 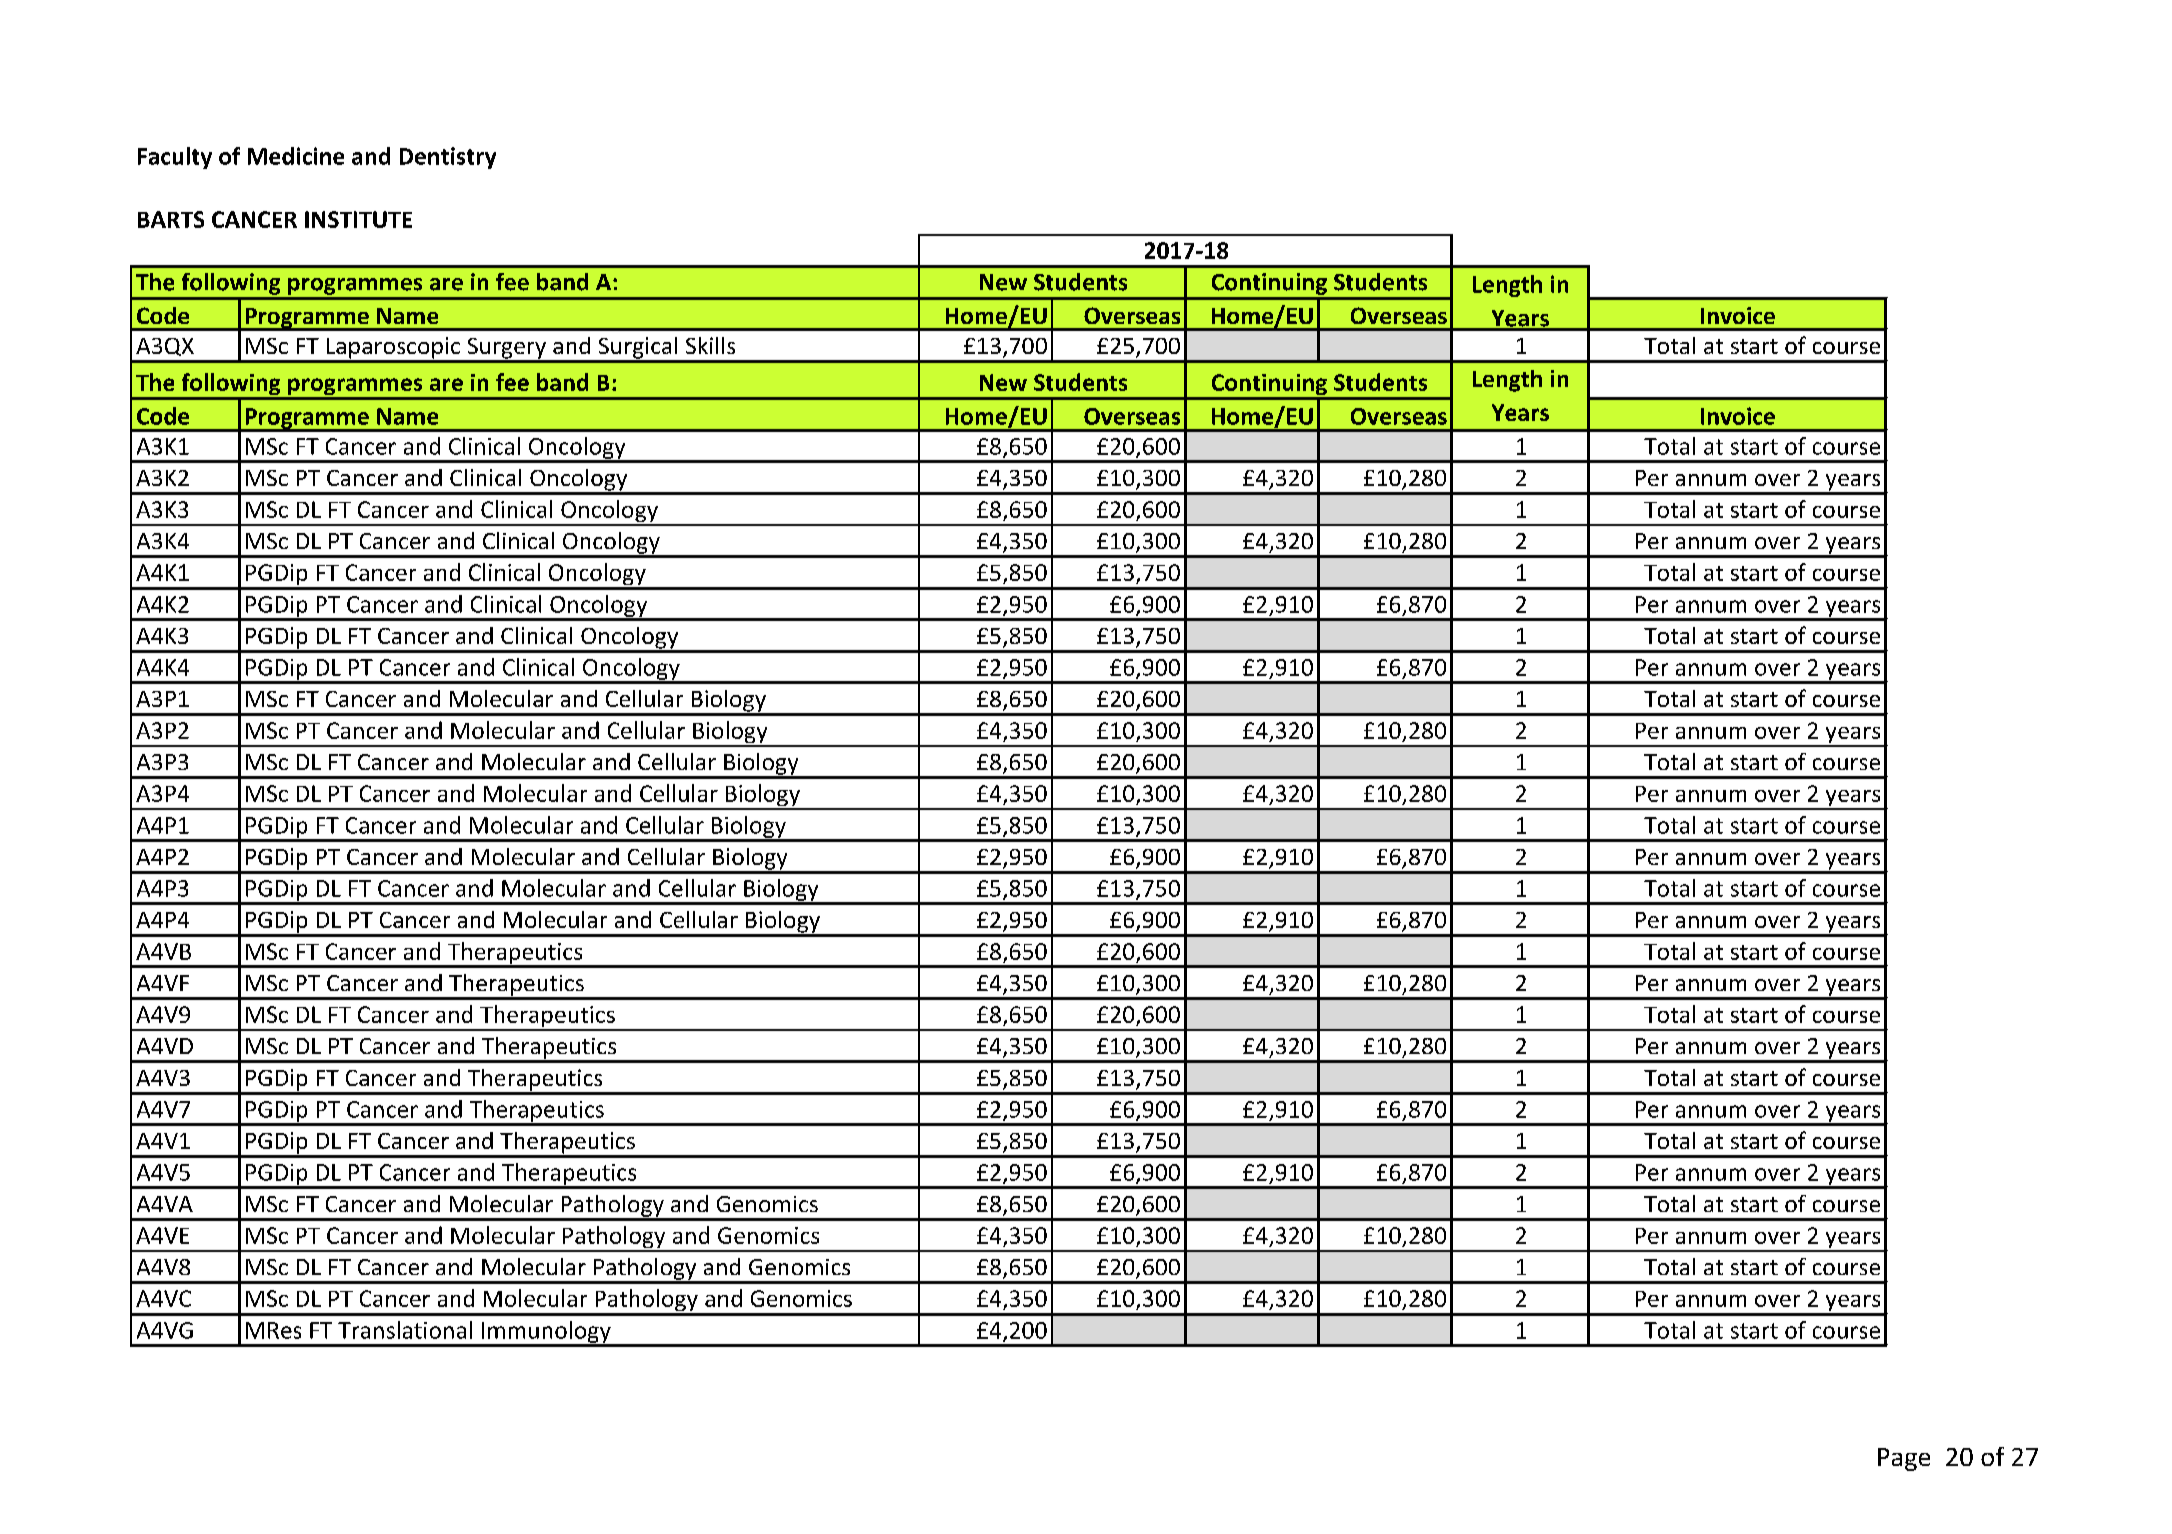 What do you see at coordinates (448, 158) in the screenshot?
I see `Dentistry` at bounding box center [448, 158].
